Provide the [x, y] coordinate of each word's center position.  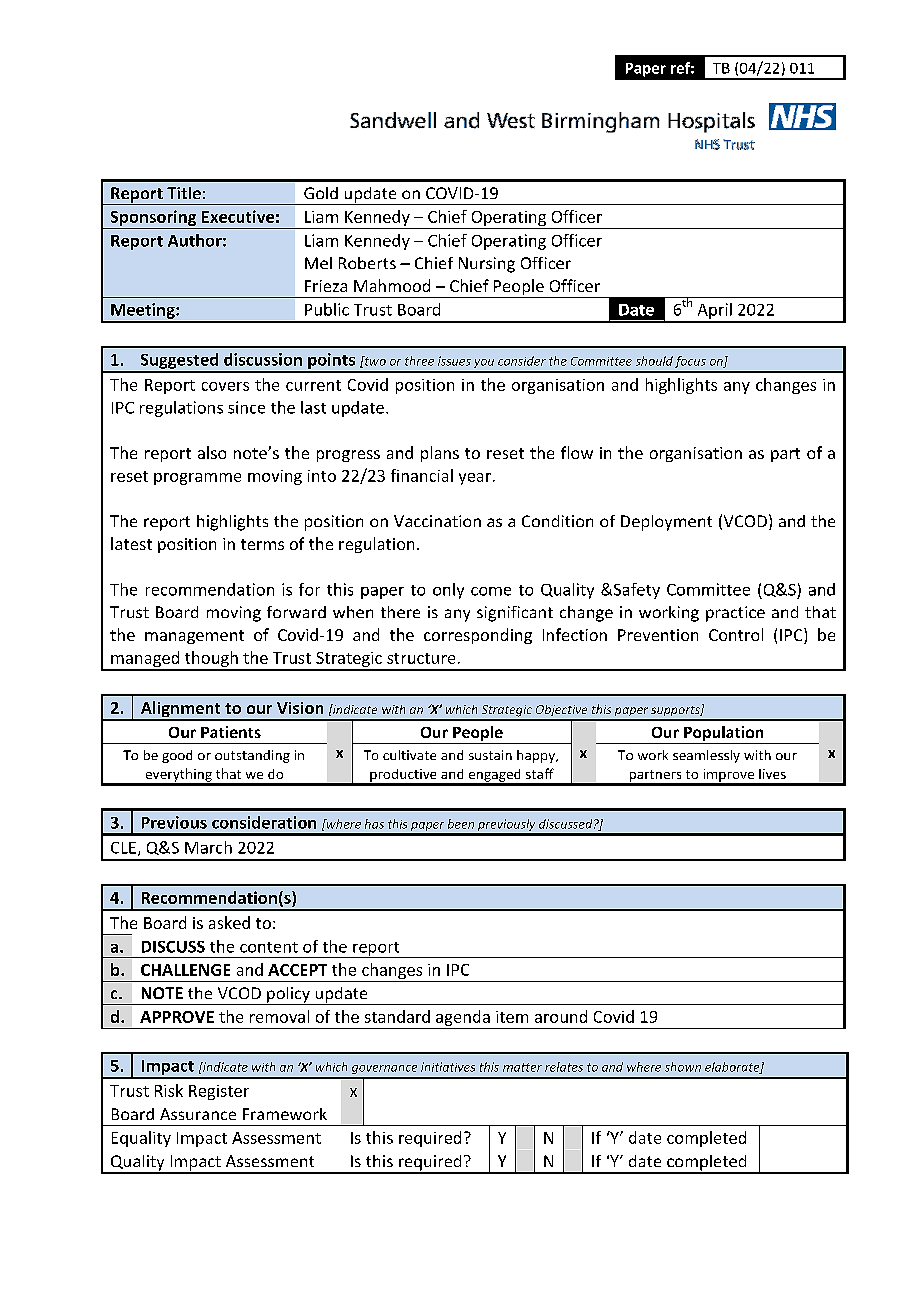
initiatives [448, 1067]
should [654, 361]
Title [184, 193]
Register [219, 1092]
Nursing [487, 265]
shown [683, 1067]
